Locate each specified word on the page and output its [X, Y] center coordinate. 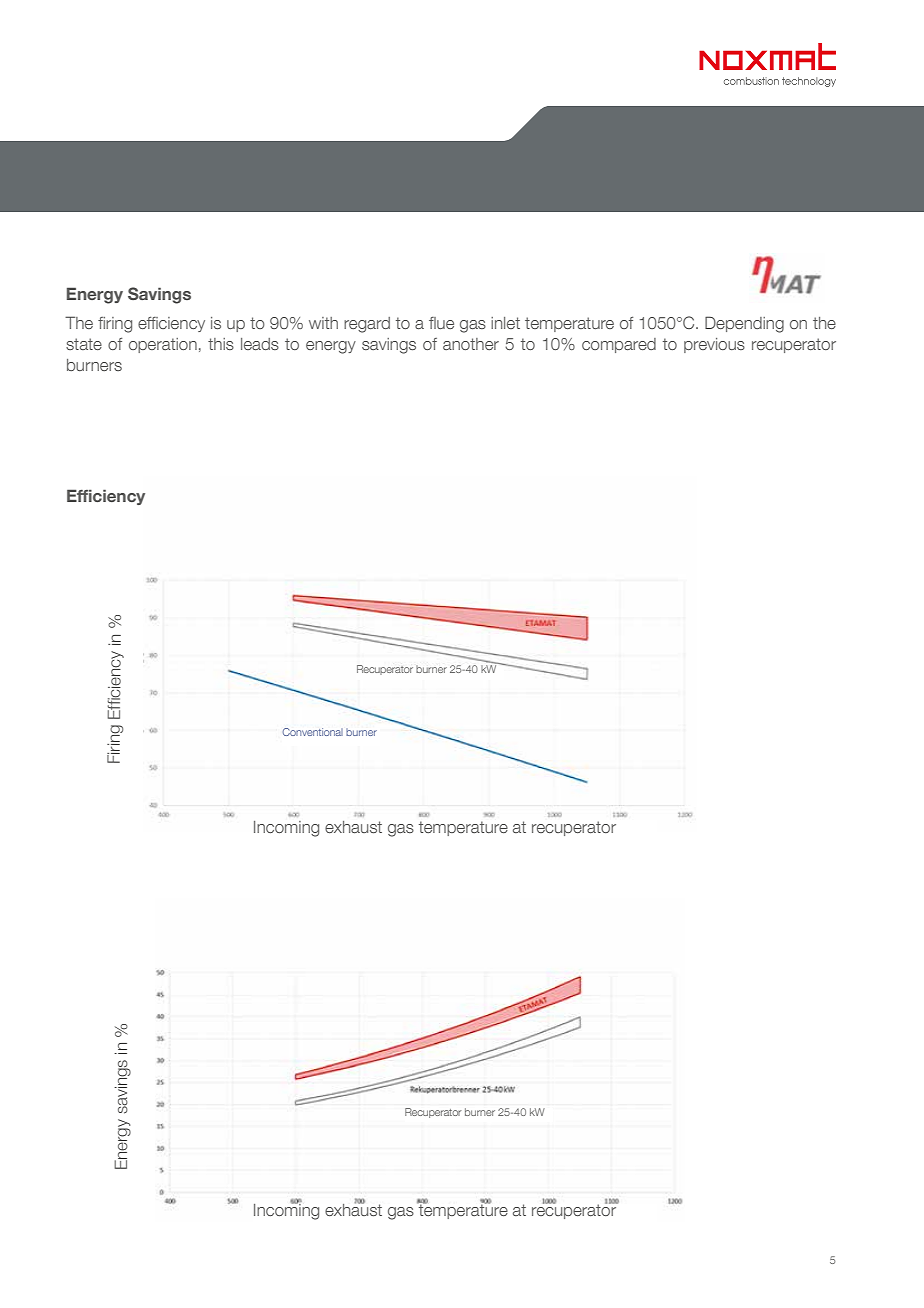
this [221, 344]
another [471, 344]
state [84, 344]
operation [163, 345]
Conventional [313, 732]
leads [260, 344]
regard [367, 325]
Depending [744, 324]
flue [441, 323]
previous [714, 345]
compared [619, 345]
